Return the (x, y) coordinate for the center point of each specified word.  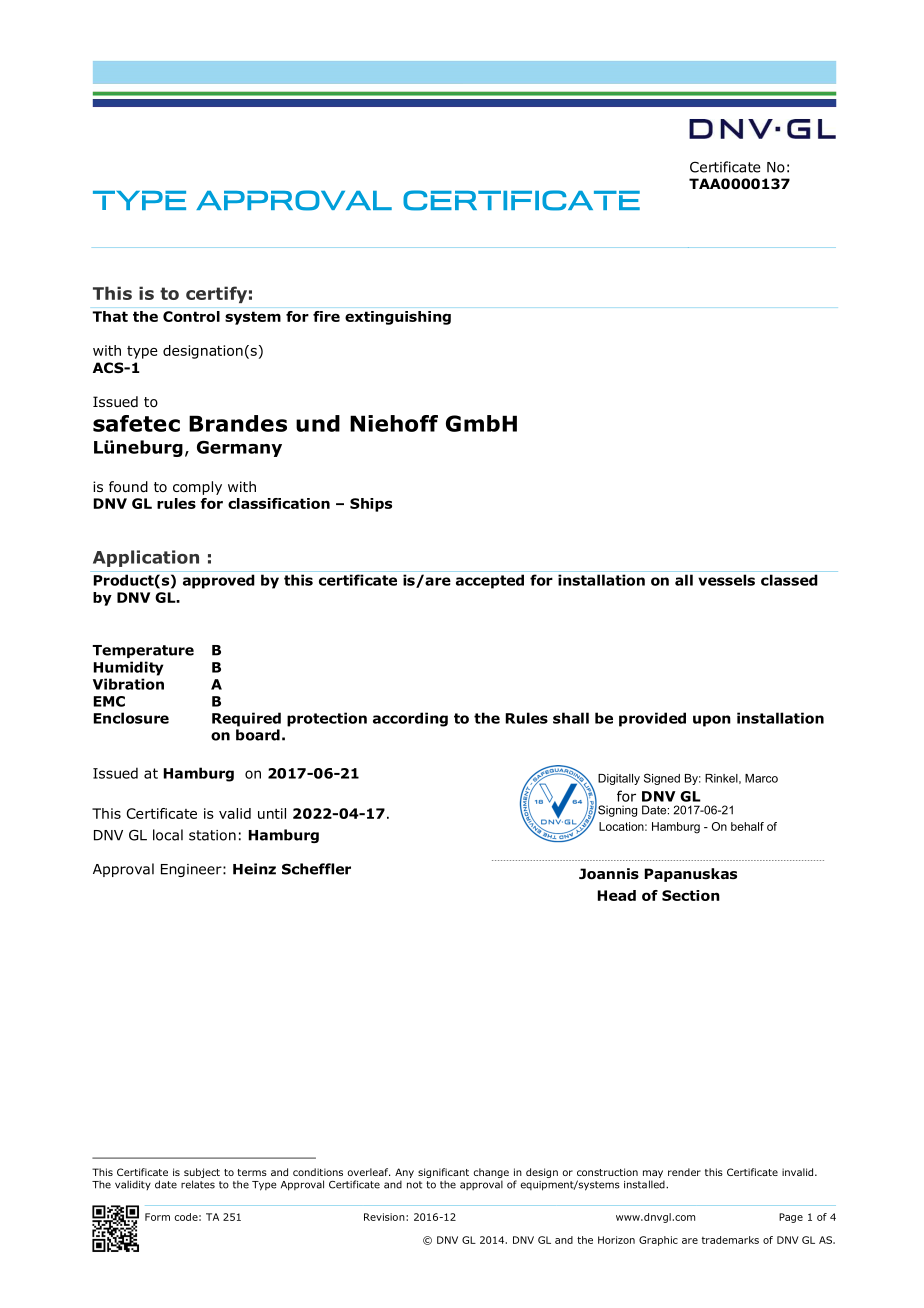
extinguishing (398, 318)
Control (191, 316)
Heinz (254, 869)
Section (691, 895)
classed (789, 580)
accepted (490, 581)
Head (617, 895)
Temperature (143, 651)
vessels (726, 580)
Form (157, 1217)
